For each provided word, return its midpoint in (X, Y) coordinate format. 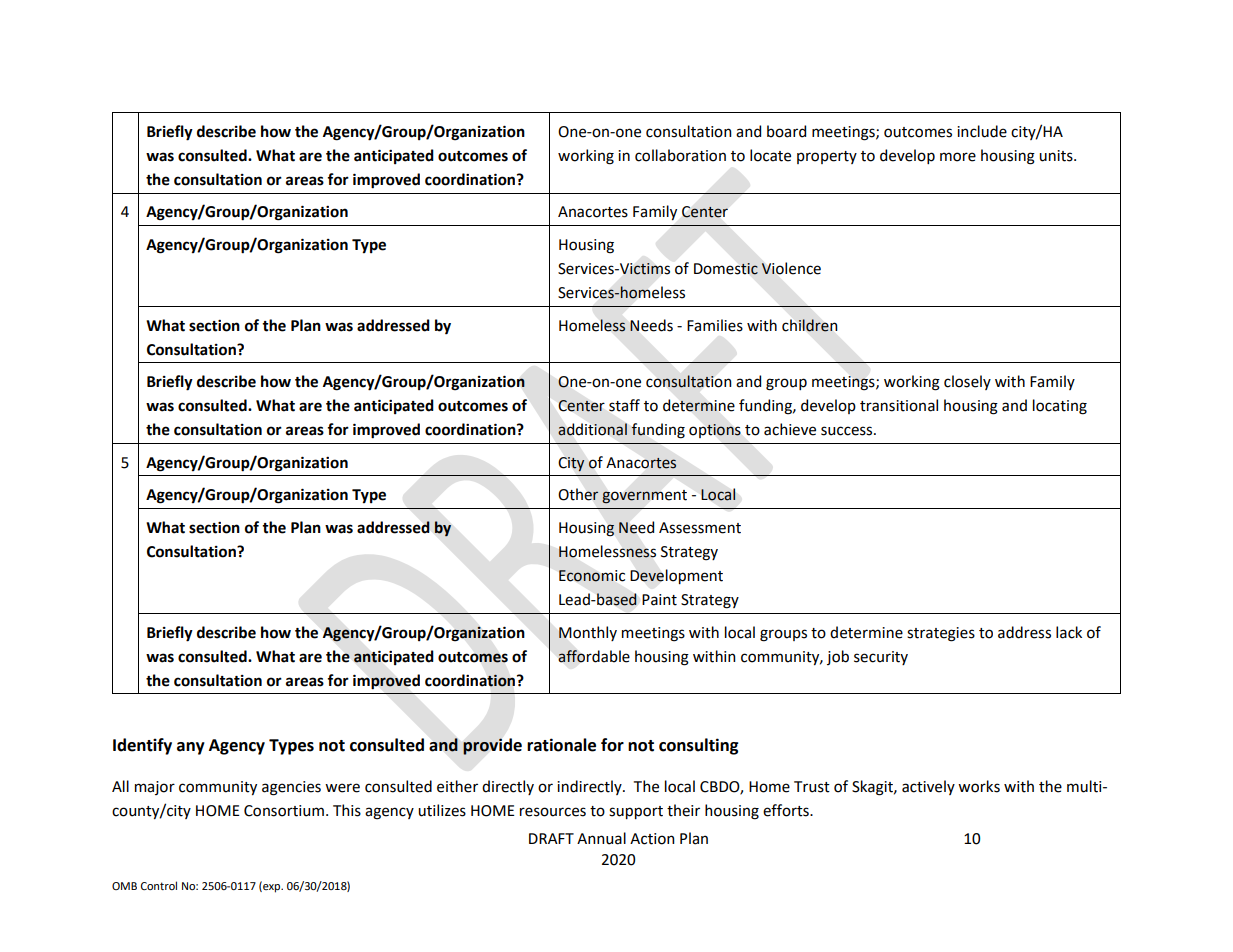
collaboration (680, 155)
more (958, 157)
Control (159, 885)
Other (578, 494)
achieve (790, 429)
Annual (601, 838)
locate (770, 155)
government (644, 497)
